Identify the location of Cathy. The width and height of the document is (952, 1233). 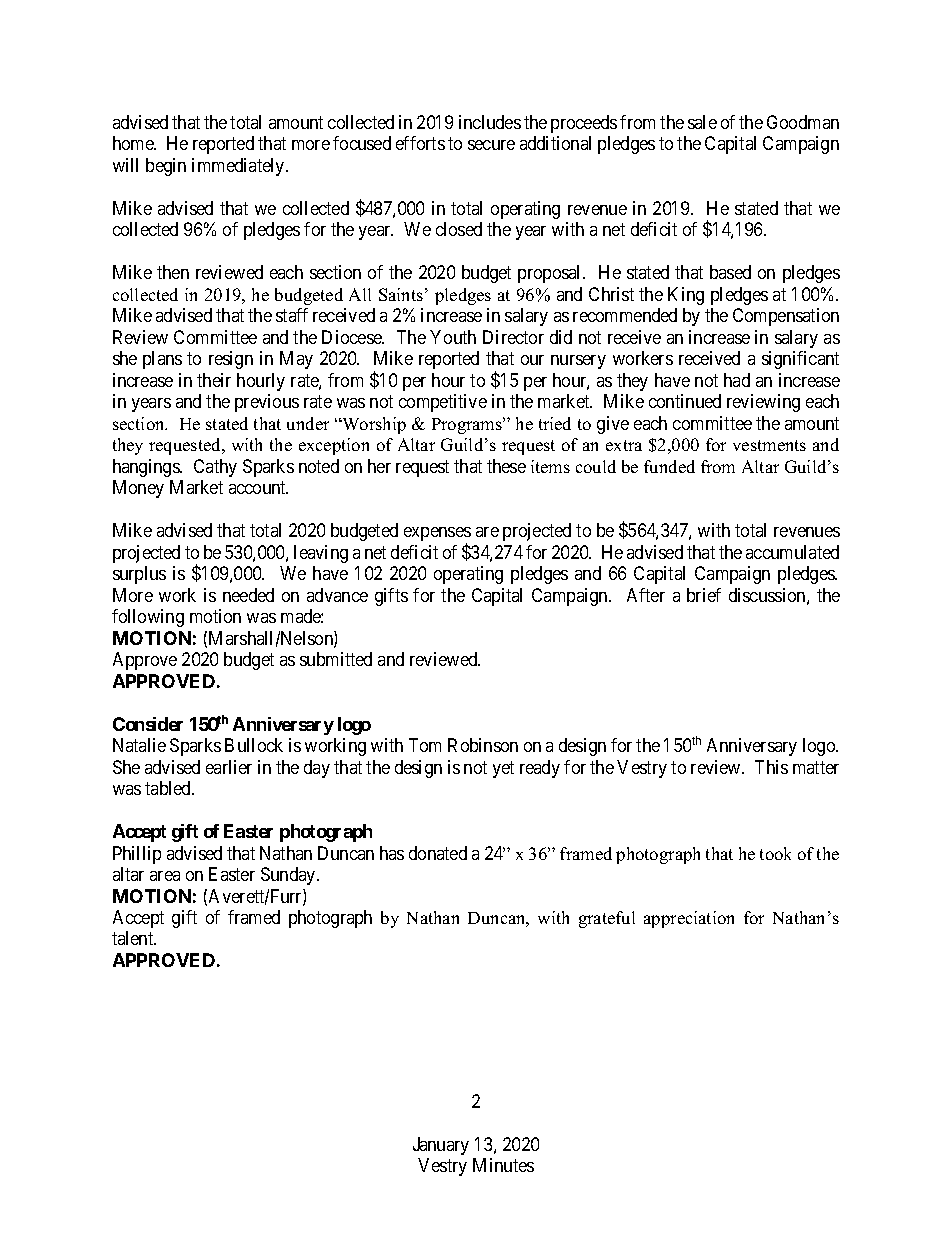
(215, 468).
